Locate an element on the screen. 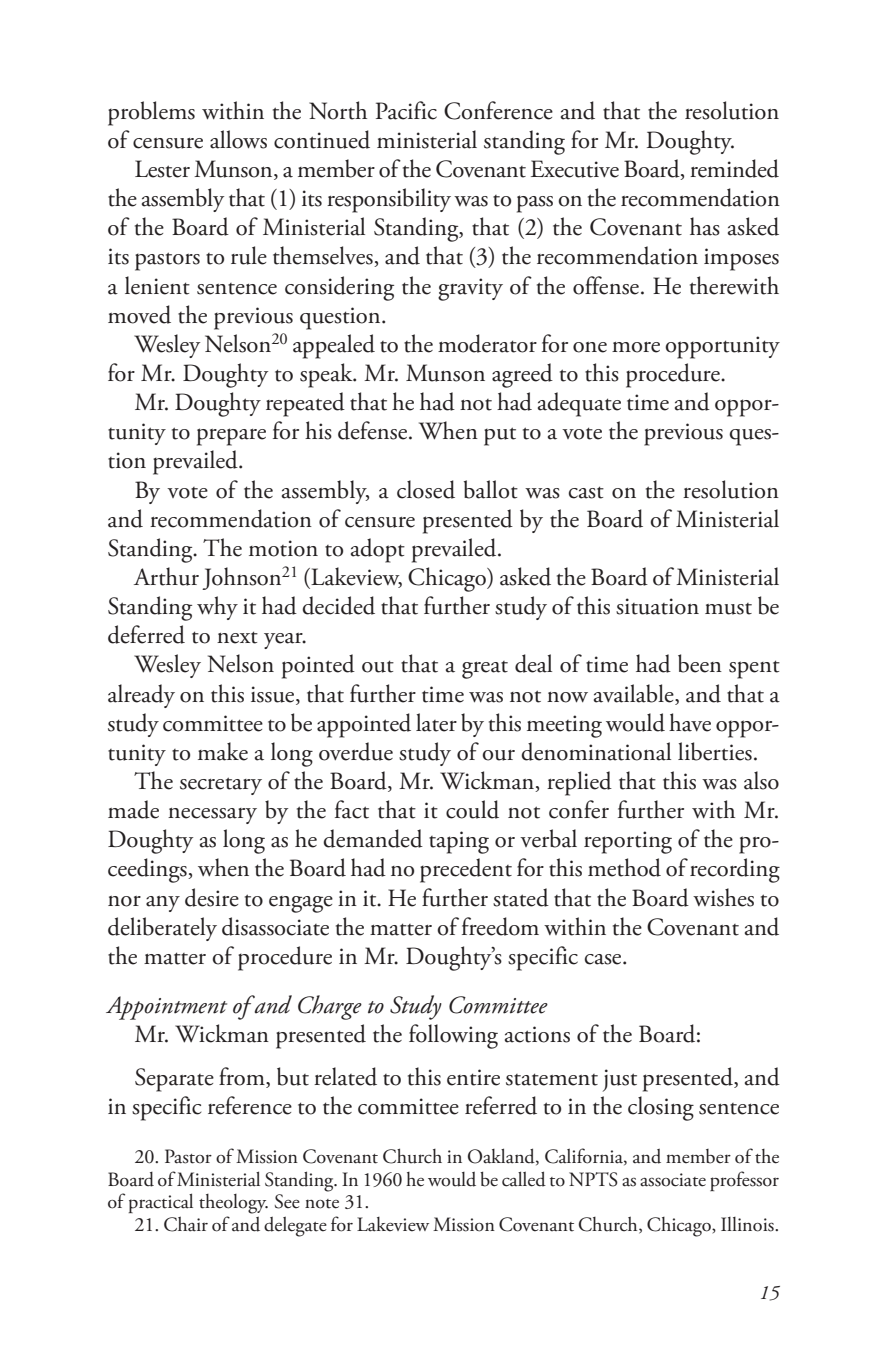  Pacific is located at coordinates (406, 110).
